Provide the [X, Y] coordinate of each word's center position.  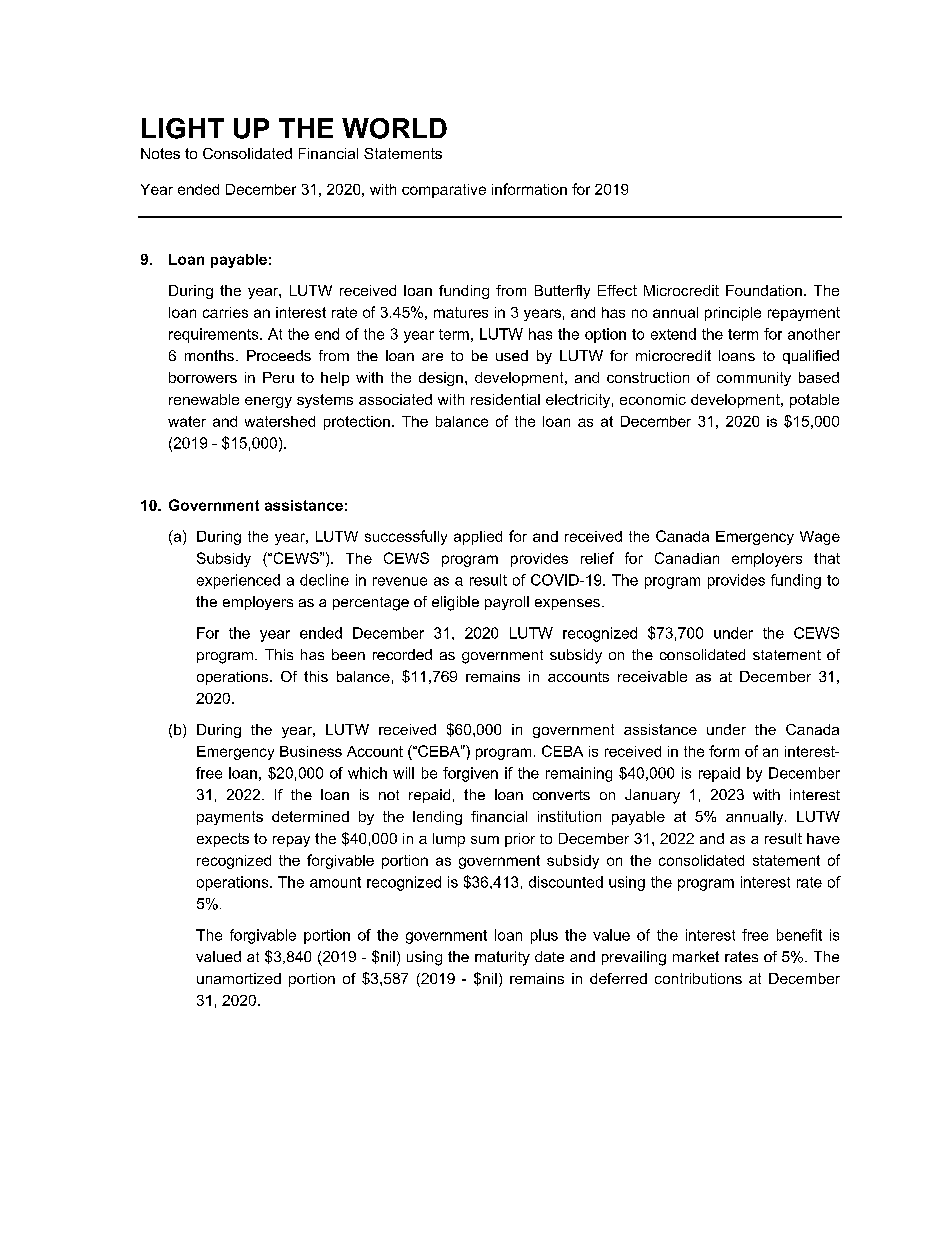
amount [335, 882]
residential [505, 399]
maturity [502, 958]
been [348, 654]
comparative [444, 191]
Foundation [764, 290]
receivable [652, 676]
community [754, 379]
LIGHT [183, 128]
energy [268, 402]
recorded [402, 654]
